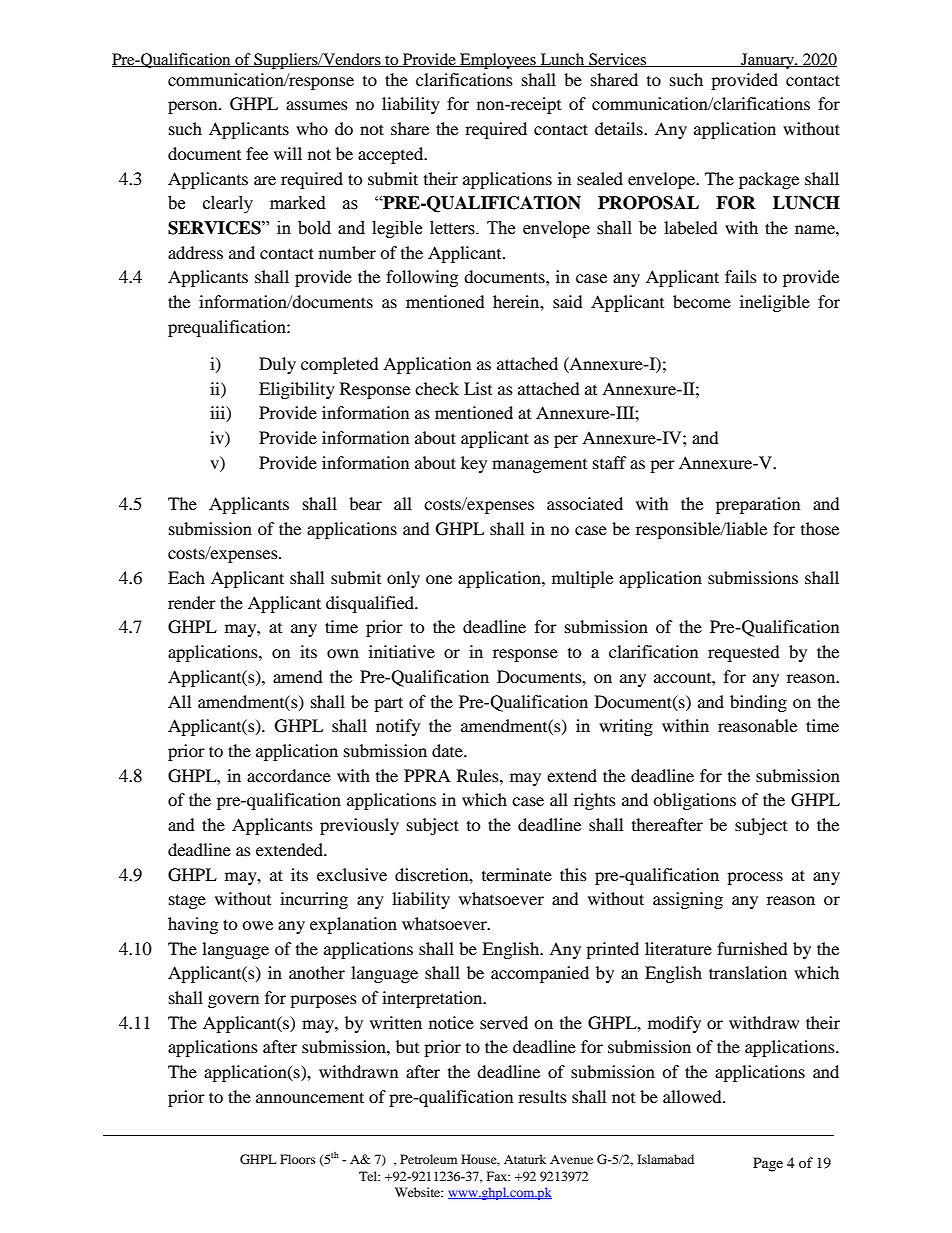 This page has width=952, height=1233. I want to click on January, so click(767, 61).
